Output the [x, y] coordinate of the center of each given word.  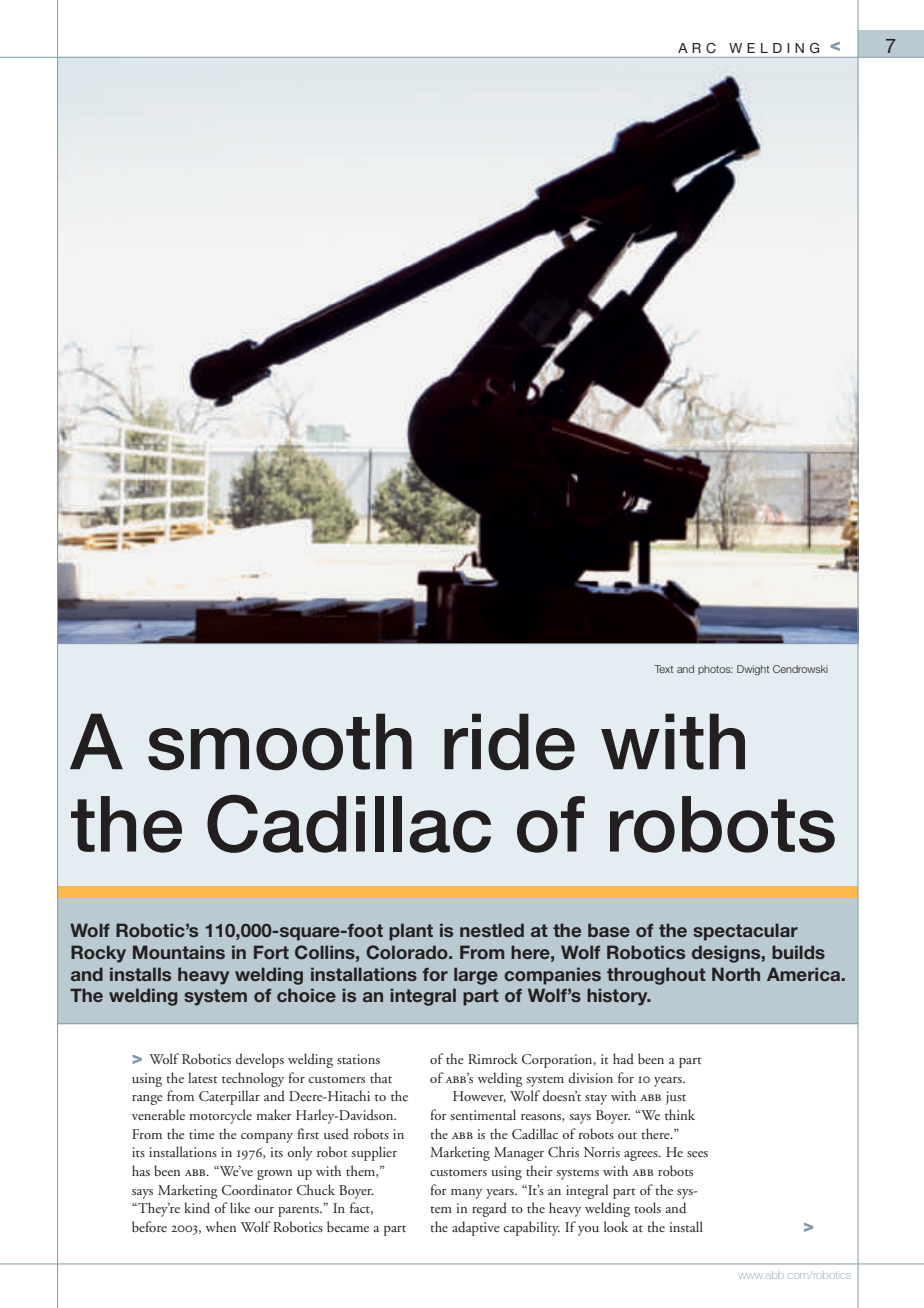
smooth [280, 742]
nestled [492, 930]
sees [697, 1154]
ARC [697, 48]
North [736, 974]
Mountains [179, 952]
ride [509, 742]
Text [663, 669]
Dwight [753, 670]
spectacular [745, 932]
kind [197, 1207]
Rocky [98, 954]
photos [715, 670]
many [466, 1194]
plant [411, 932]
